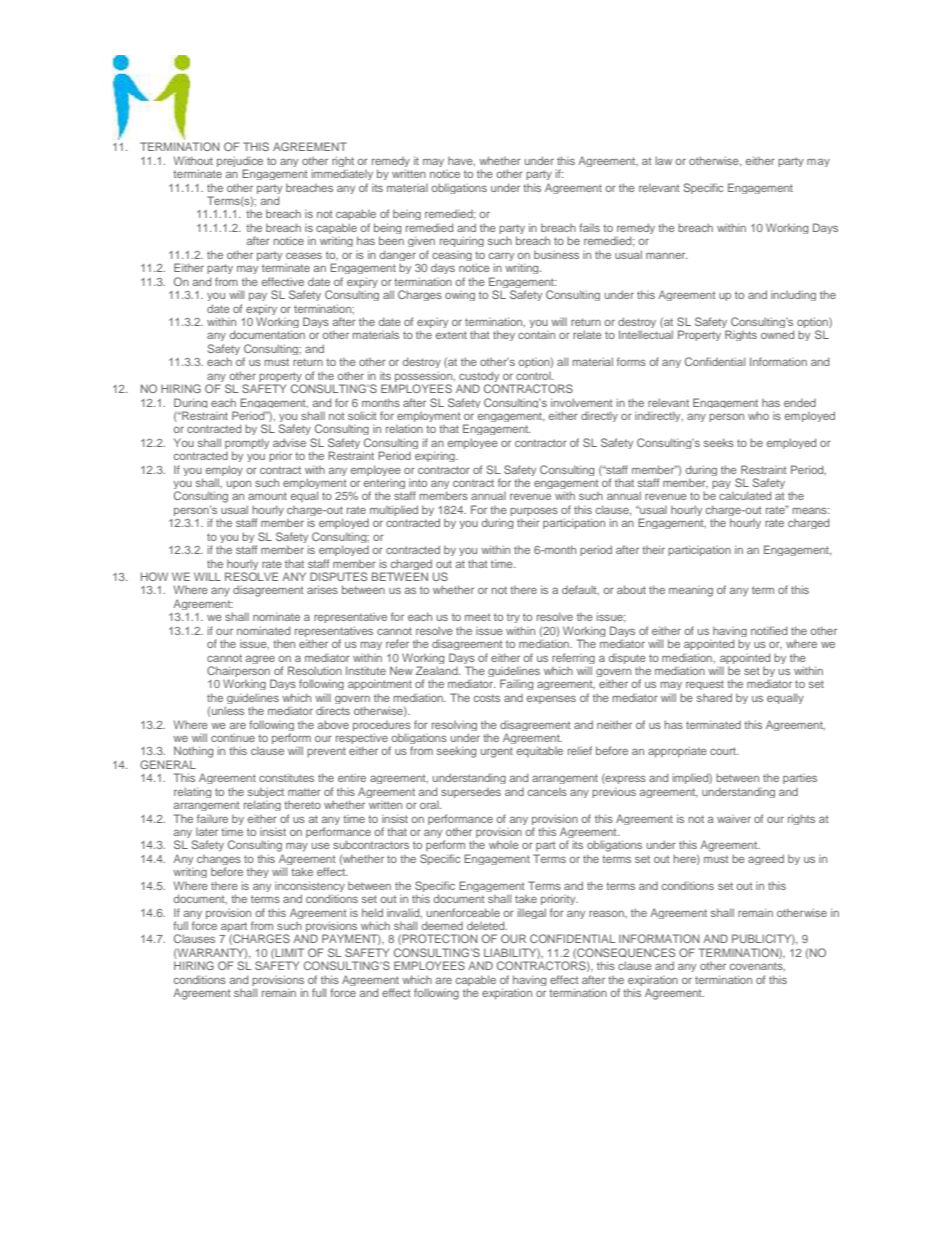 Image resolution: width=952 pixels, height=1233 pixels. Describe the element at coordinates (487, 925) in the document. I see `deleted` at that location.
